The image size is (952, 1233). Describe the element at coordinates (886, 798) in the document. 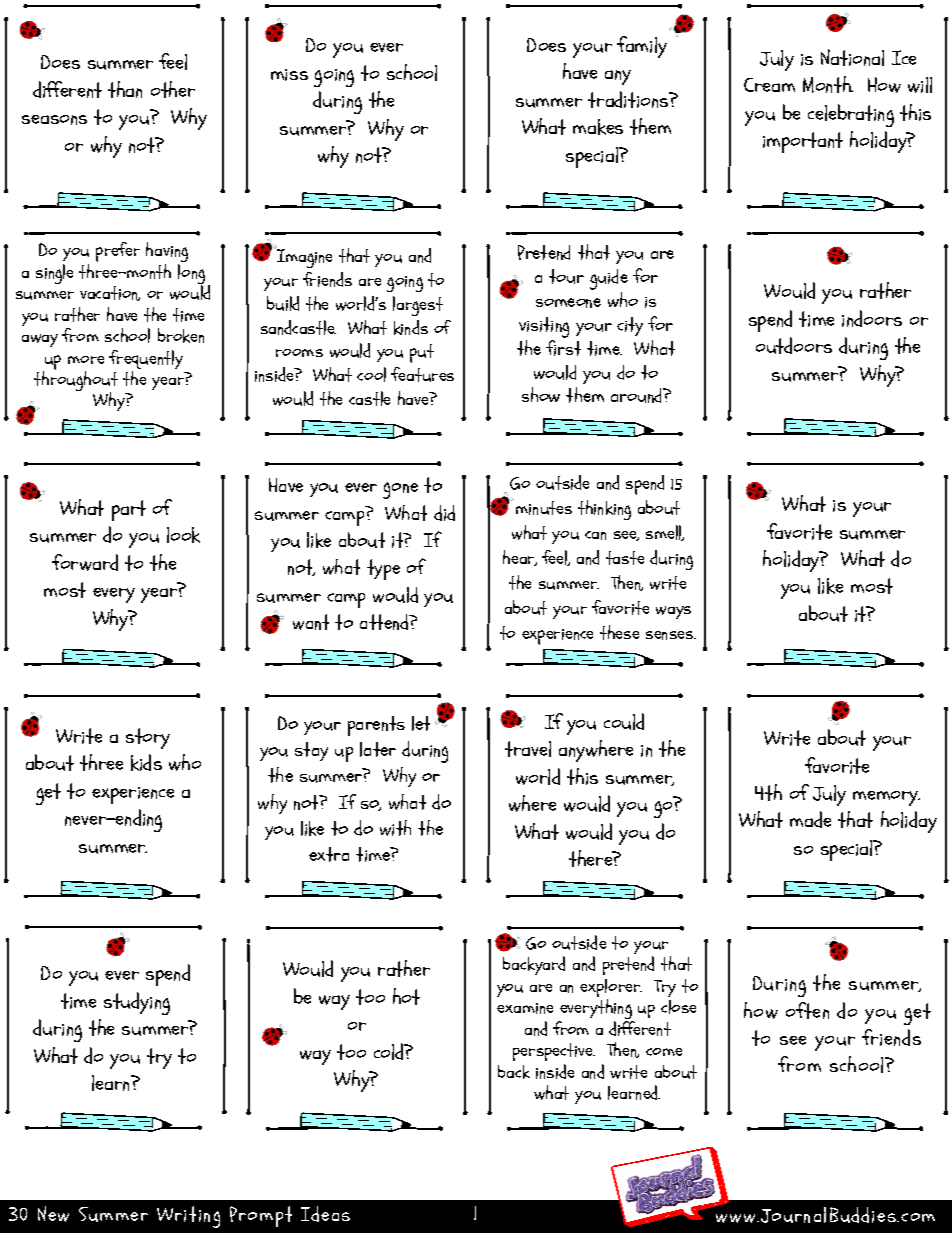

I see `memory` at that location.
